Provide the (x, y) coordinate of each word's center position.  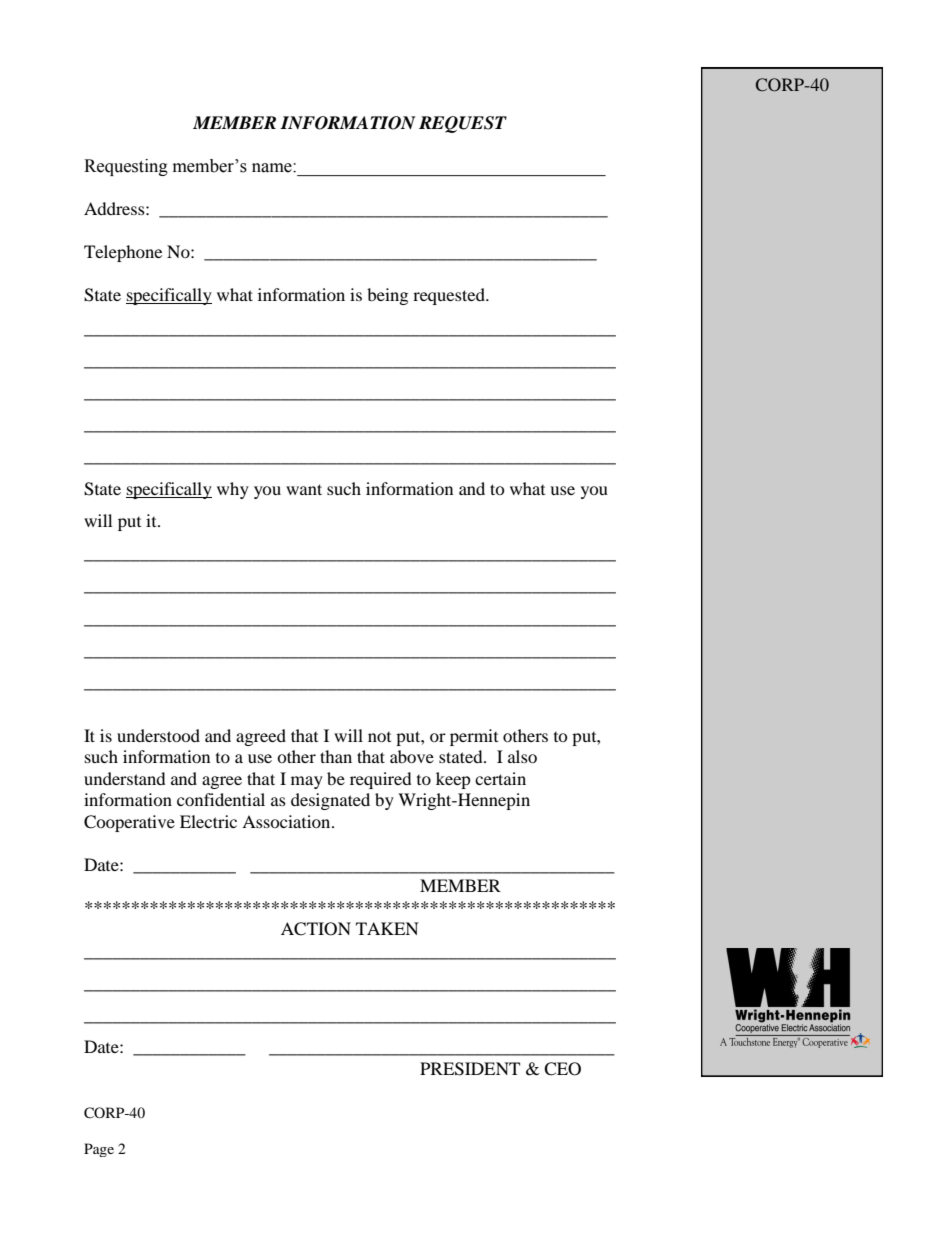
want (304, 489)
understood (158, 735)
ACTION (316, 929)
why (233, 490)
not (379, 737)
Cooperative (129, 823)
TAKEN (387, 928)
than (336, 756)
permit (474, 737)
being (387, 296)
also (522, 756)
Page (99, 1150)
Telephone (123, 253)
